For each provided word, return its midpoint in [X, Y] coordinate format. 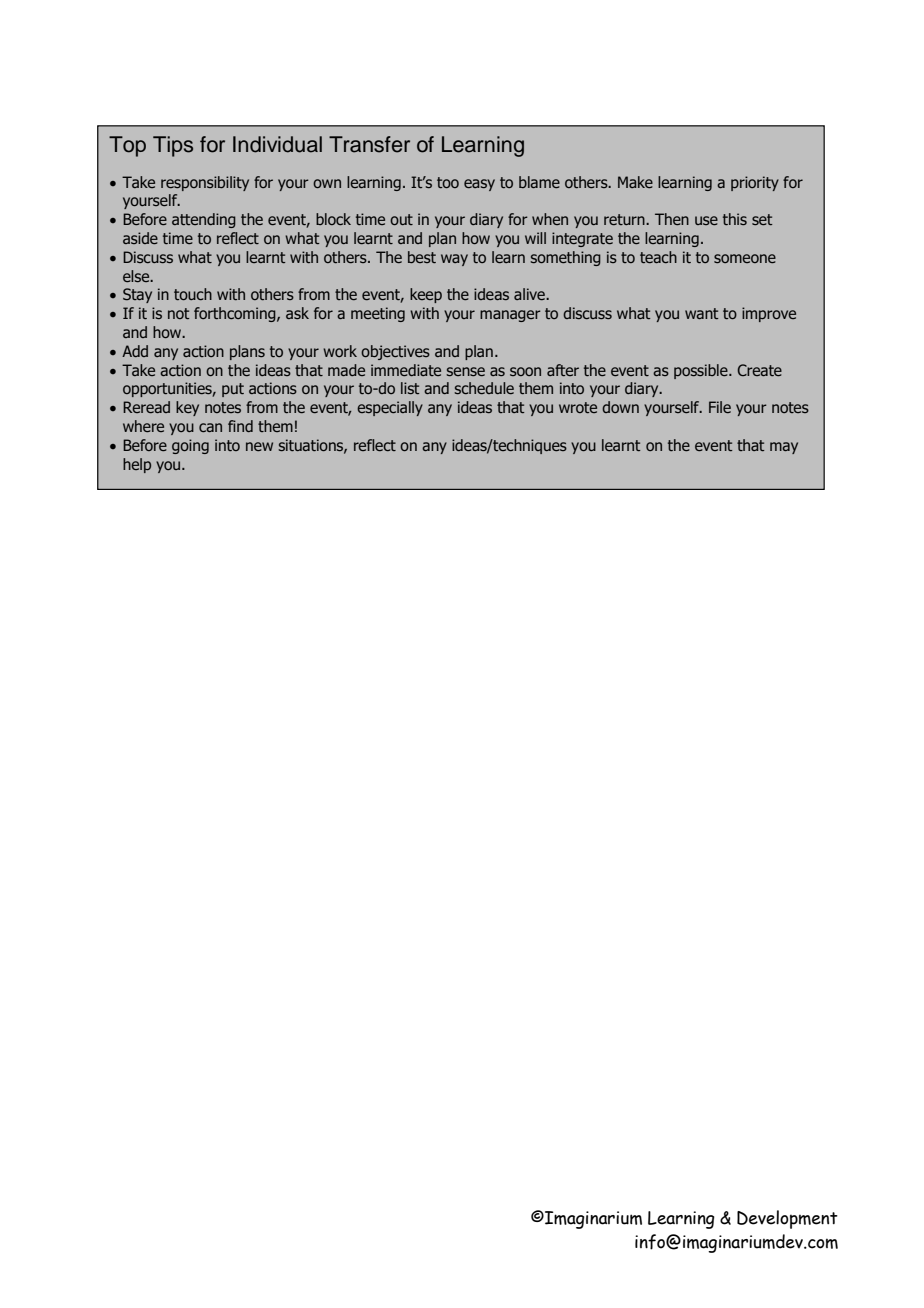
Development [787, 1219]
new [259, 446]
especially [390, 408]
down [620, 407]
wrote [578, 407]
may [784, 448]
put [233, 390]
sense [465, 371]
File [720, 407]
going [190, 446]
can [210, 427]
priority [755, 183]
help [137, 465]
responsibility [205, 183]
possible [702, 371]
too [448, 182]
